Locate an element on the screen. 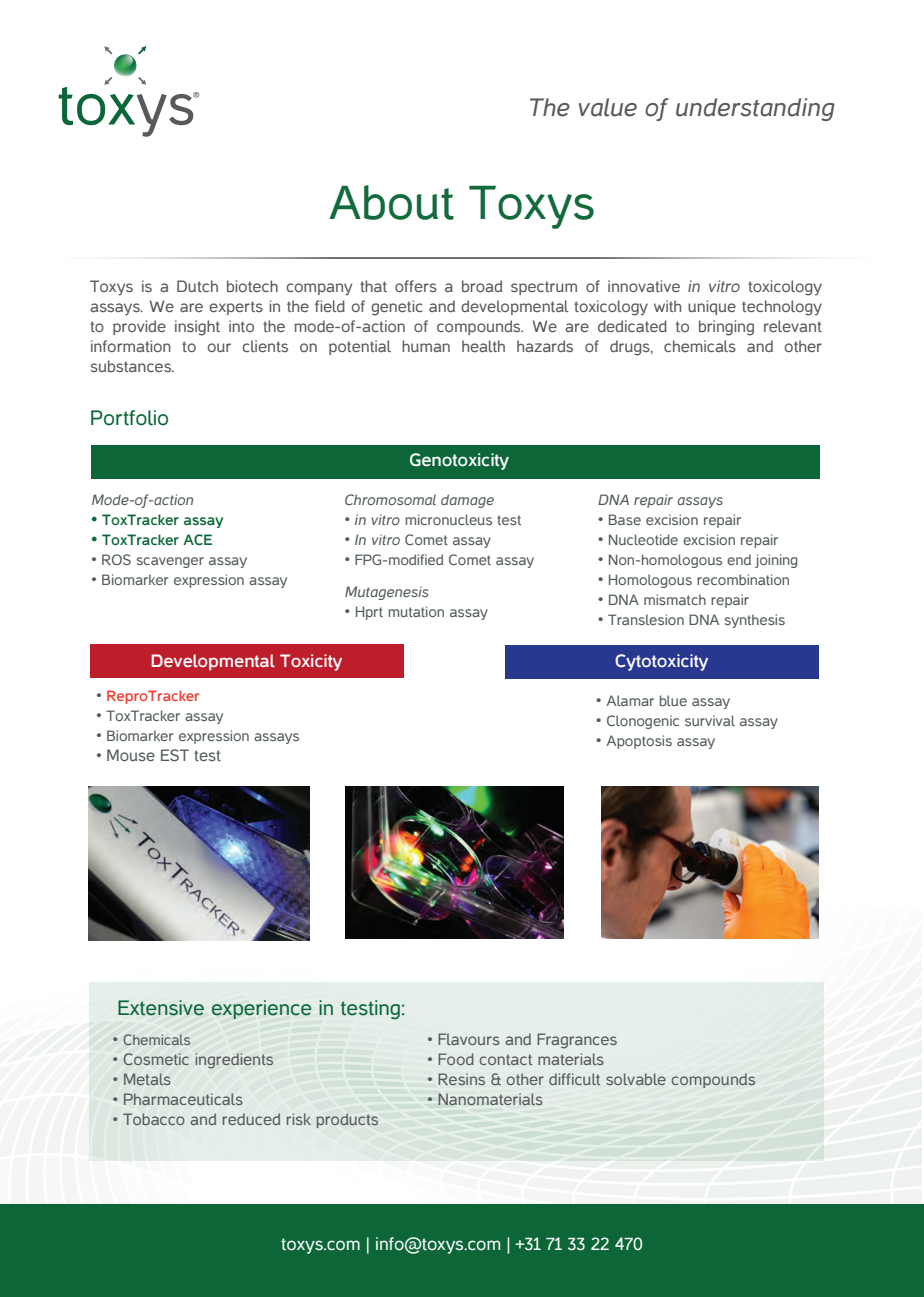  mismatch is located at coordinates (675, 599).
